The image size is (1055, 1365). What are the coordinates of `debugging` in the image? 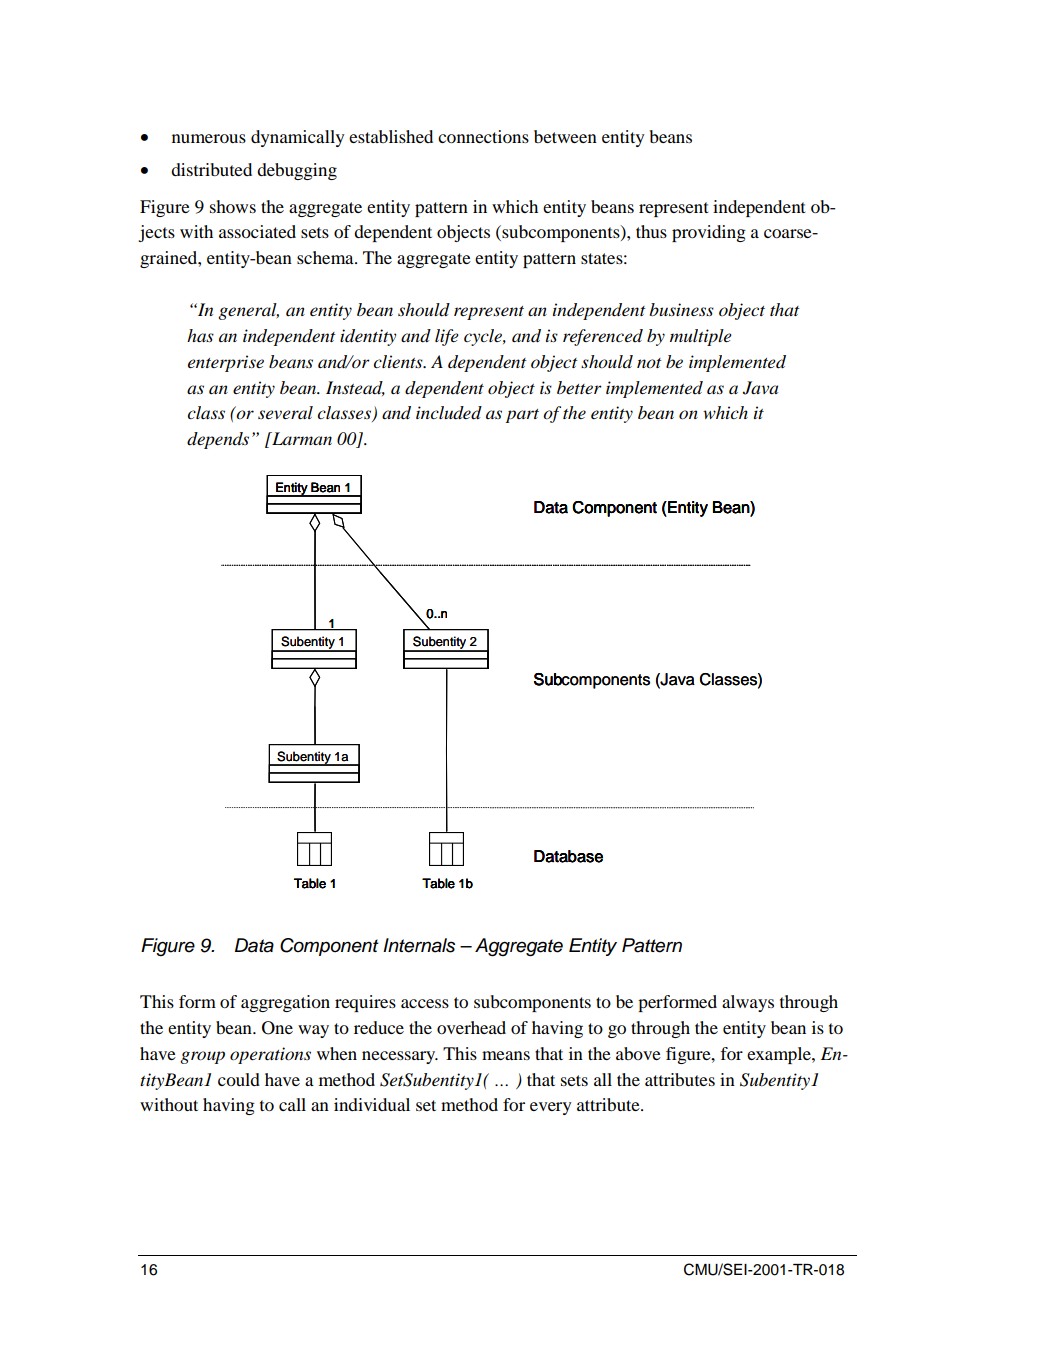 It's located at (297, 171).
